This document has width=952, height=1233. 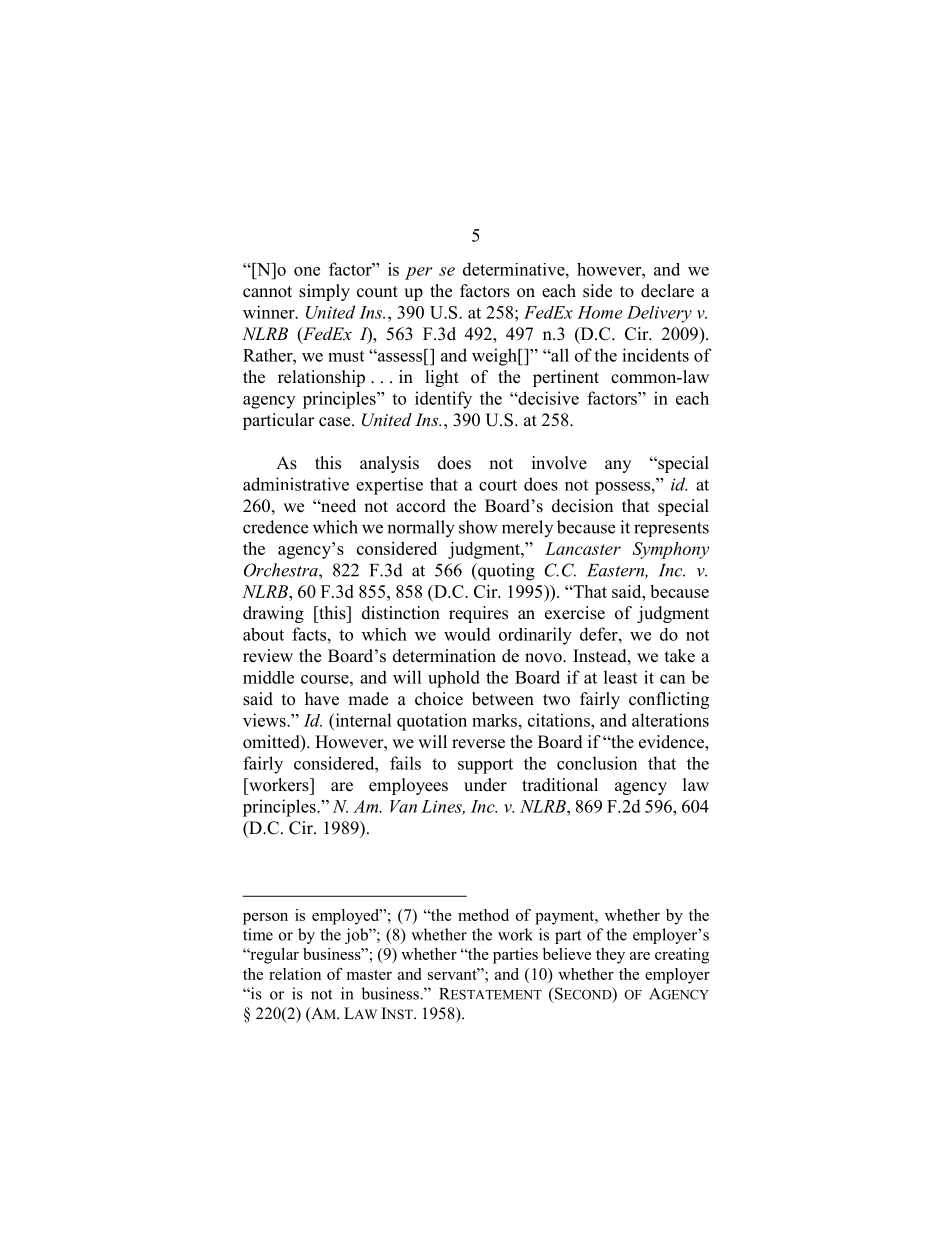 I want to click on would, so click(x=467, y=634).
